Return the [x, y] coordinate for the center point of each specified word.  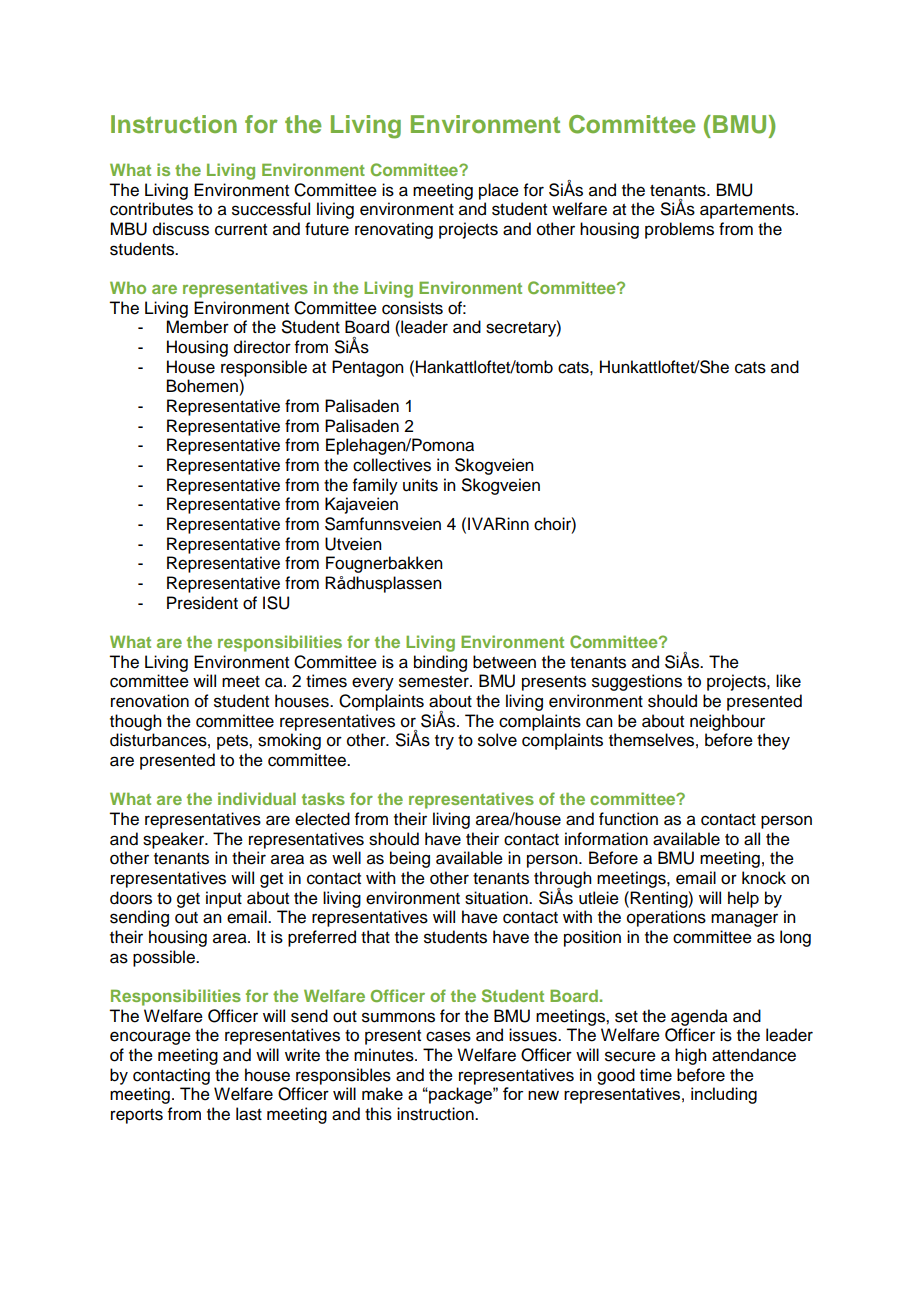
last [249, 1114]
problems [679, 230]
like [788, 681]
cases [448, 1036]
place [499, 191]
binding [440, 663]
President [202, 603]
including [724, 1095]
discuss [181, 229]
